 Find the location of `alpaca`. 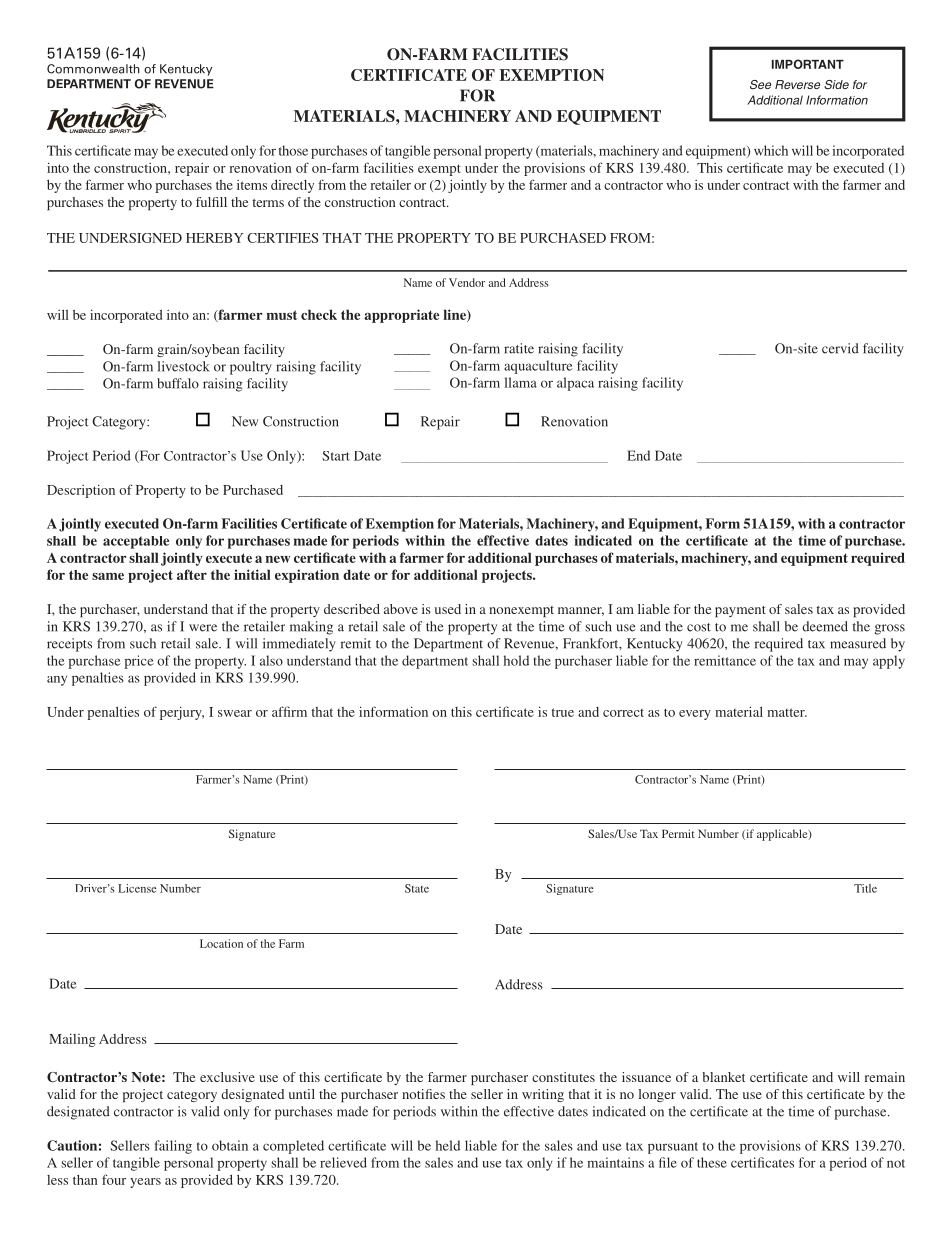

alpaca is located at coordinates (575, 384).
